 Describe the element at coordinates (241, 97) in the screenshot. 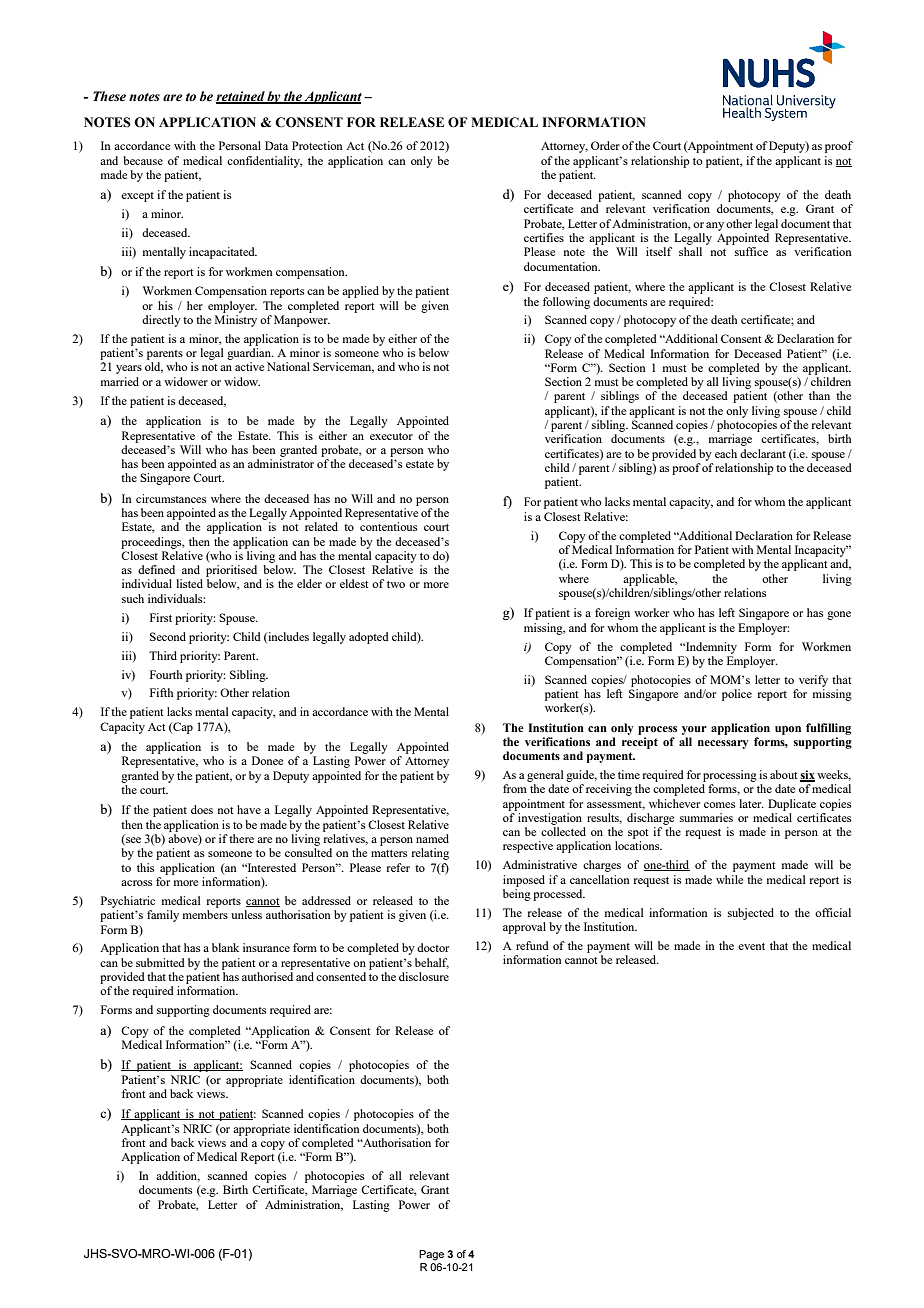

I see `retained` at that location.
